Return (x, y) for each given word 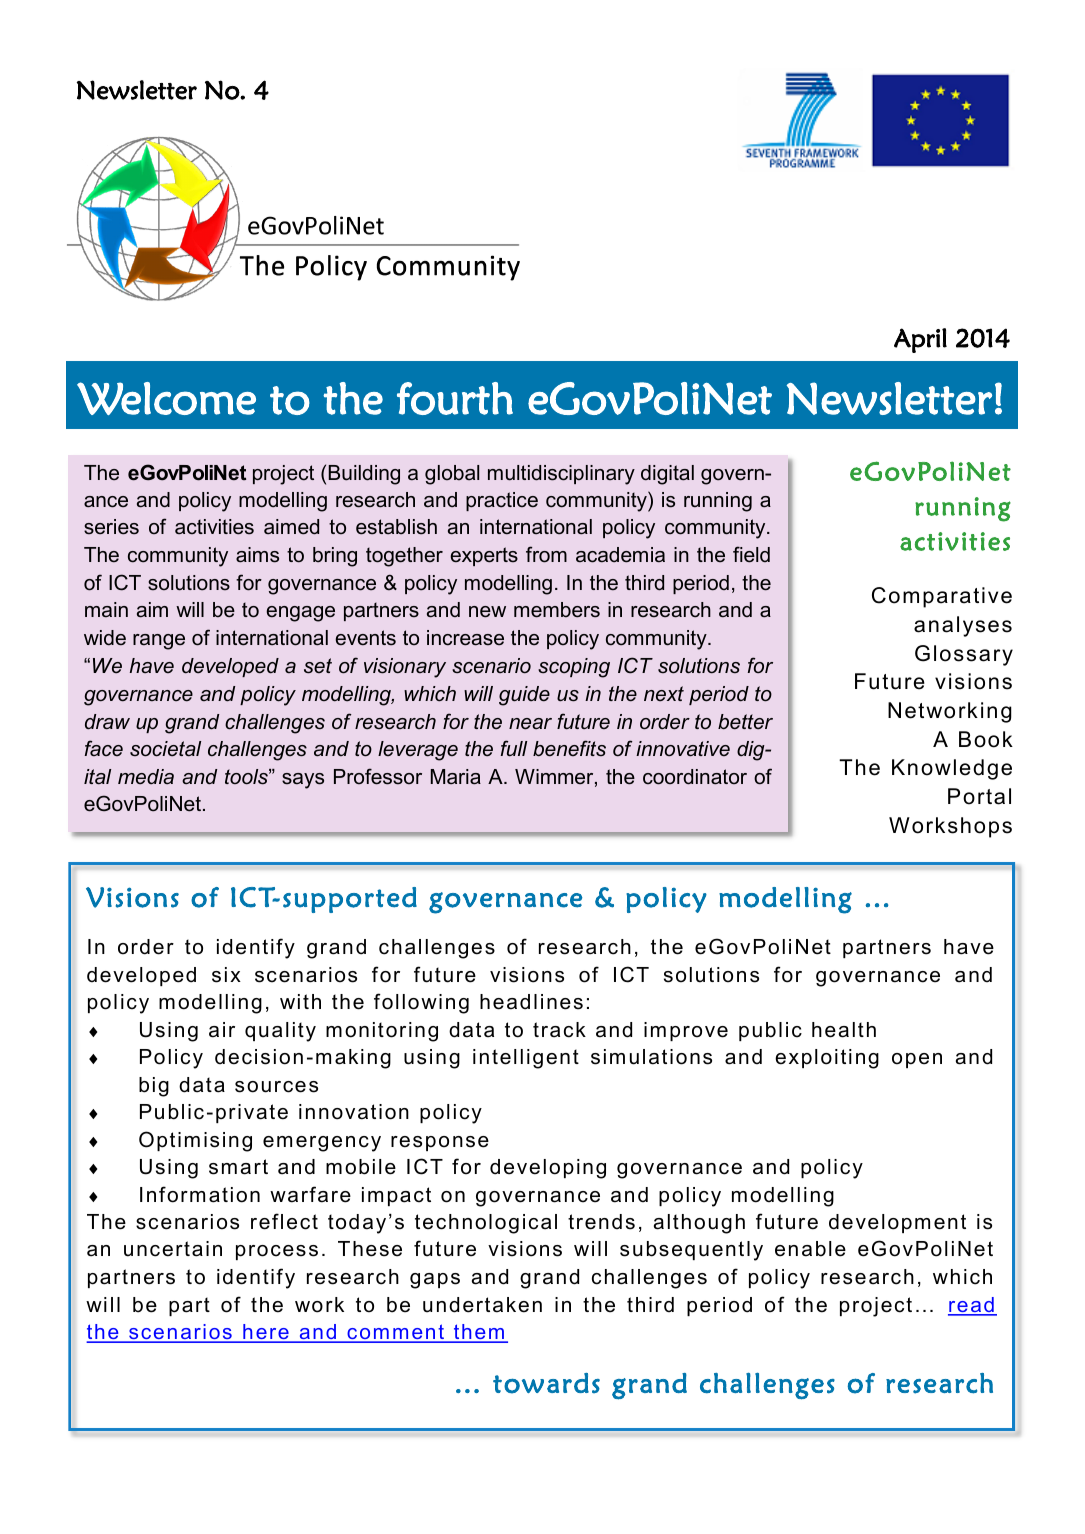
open (917, 1060)
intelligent (526, 1059)
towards (546, 1383)
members (557, 610)
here (266, 1333)
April (920, 340)
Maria (456, 777)
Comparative (942, 597)
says (303, 781)
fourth (455, 398)
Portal (979, 796)
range (159, 642)
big (154, 1087)
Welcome (166, 398)
